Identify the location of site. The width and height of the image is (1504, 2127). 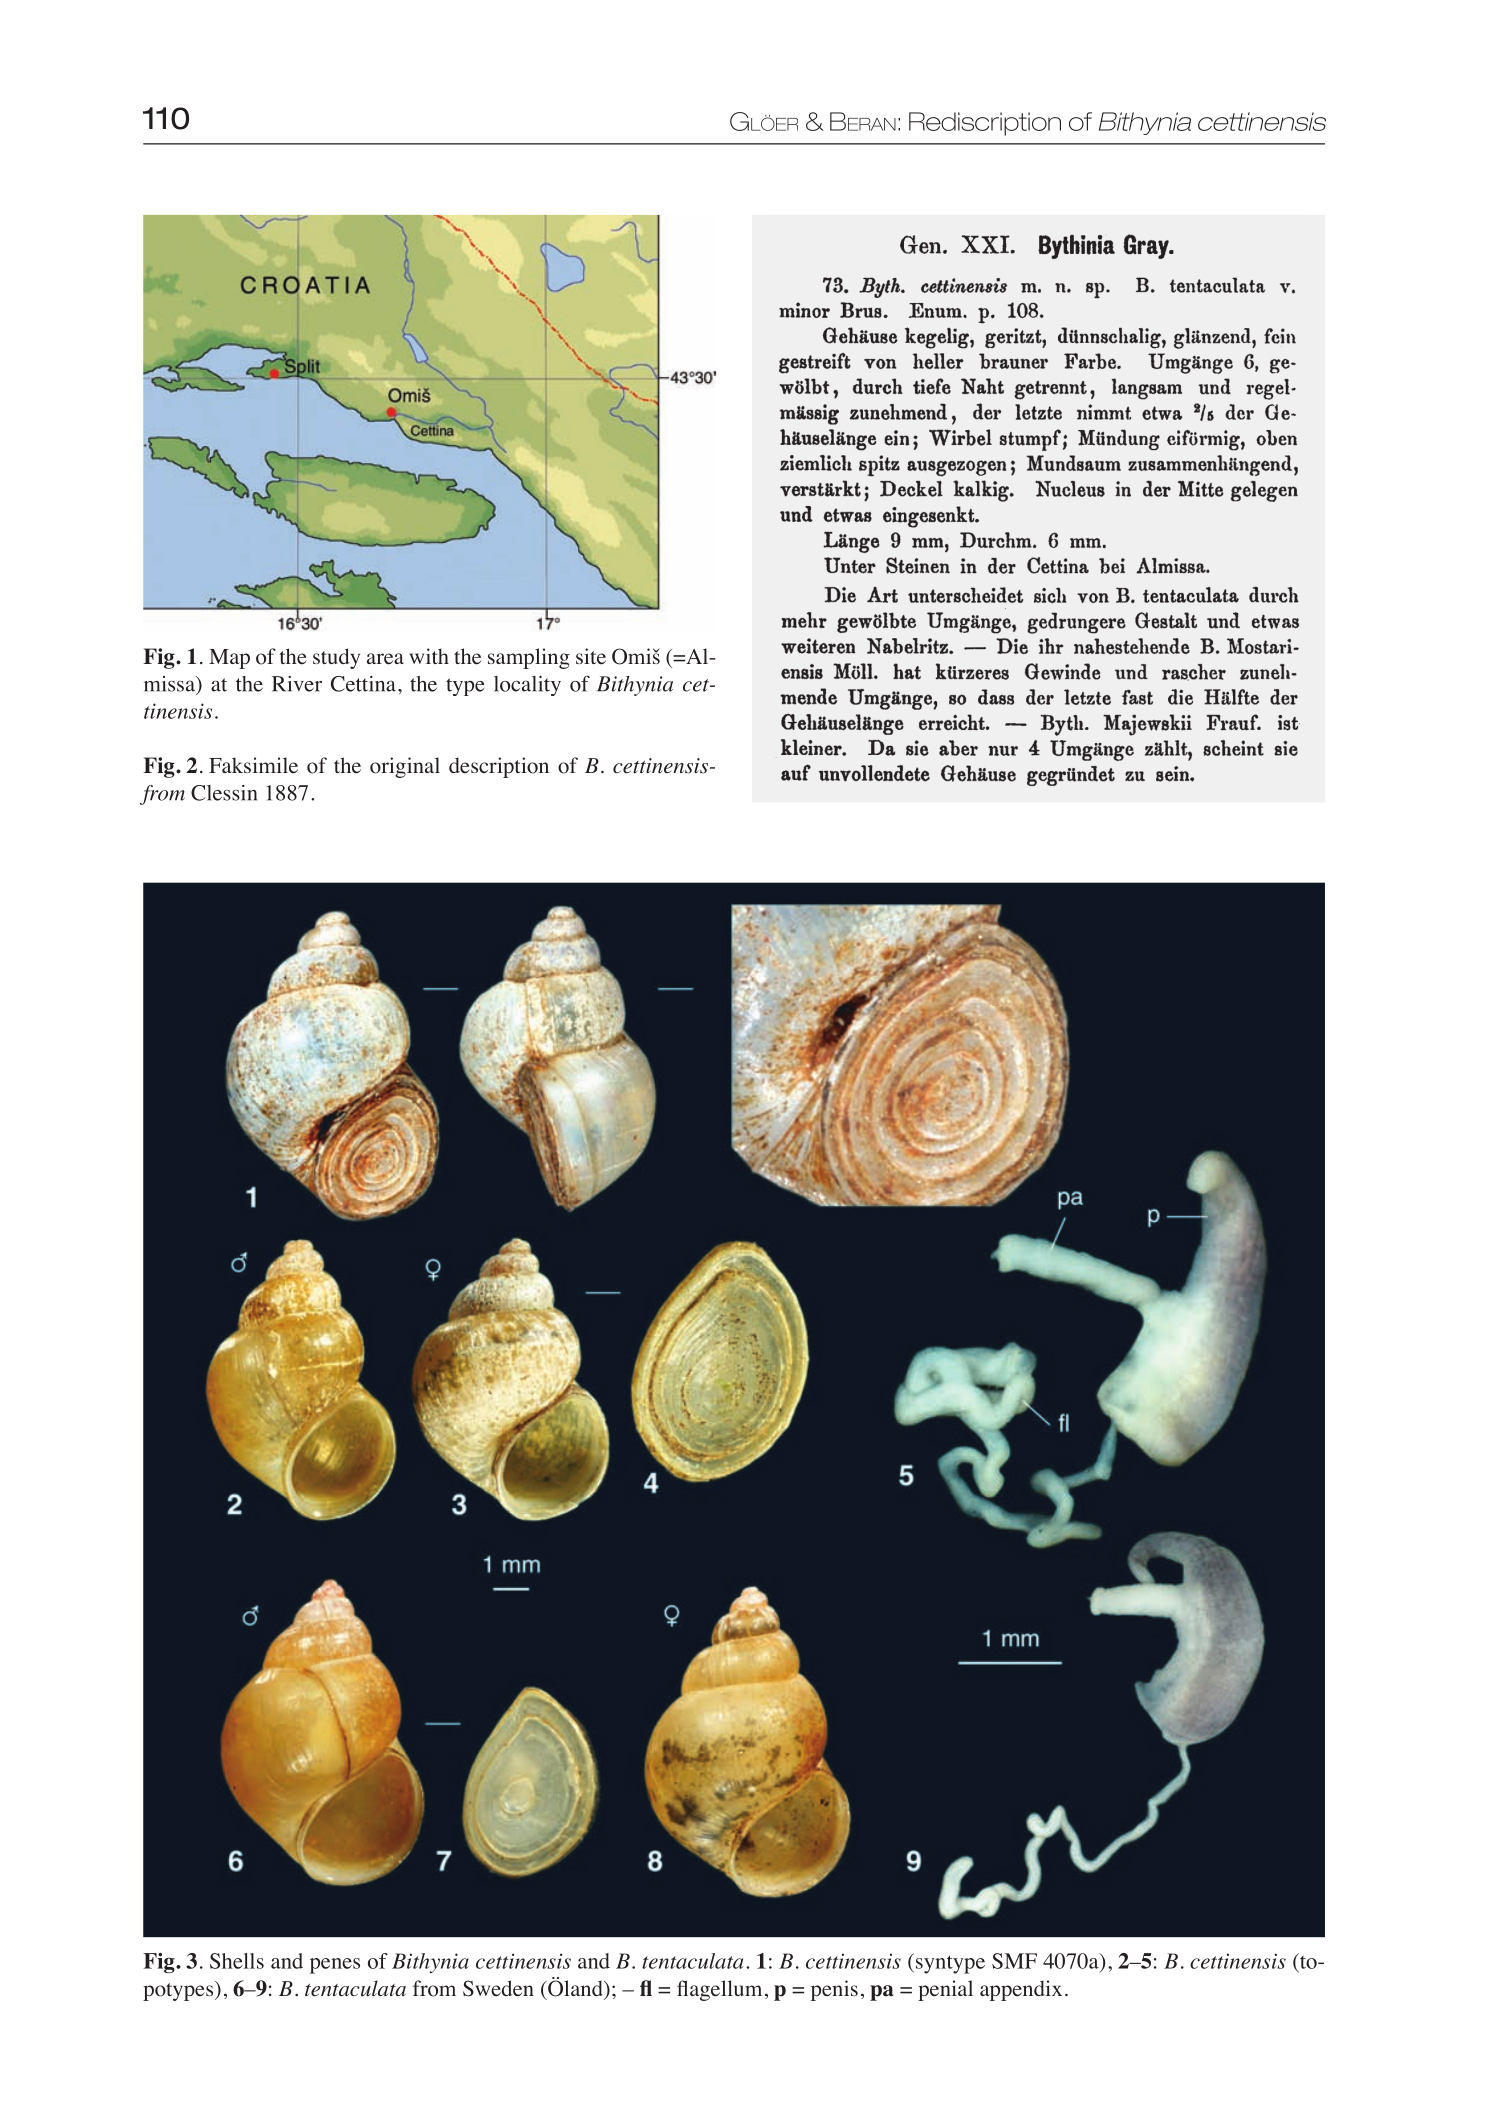
(591, 656).
